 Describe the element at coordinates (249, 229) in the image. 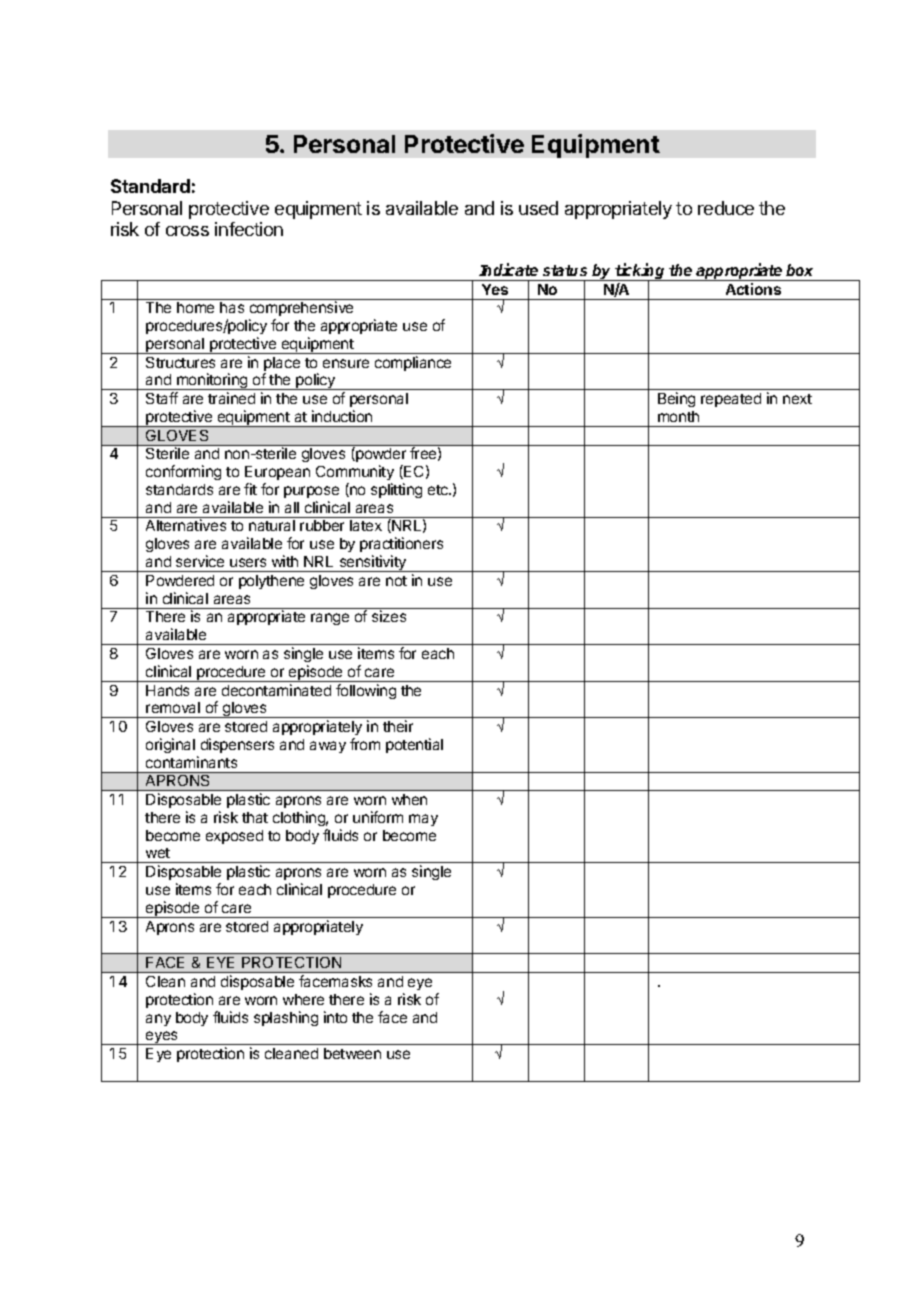

I see `infection` at that location.
